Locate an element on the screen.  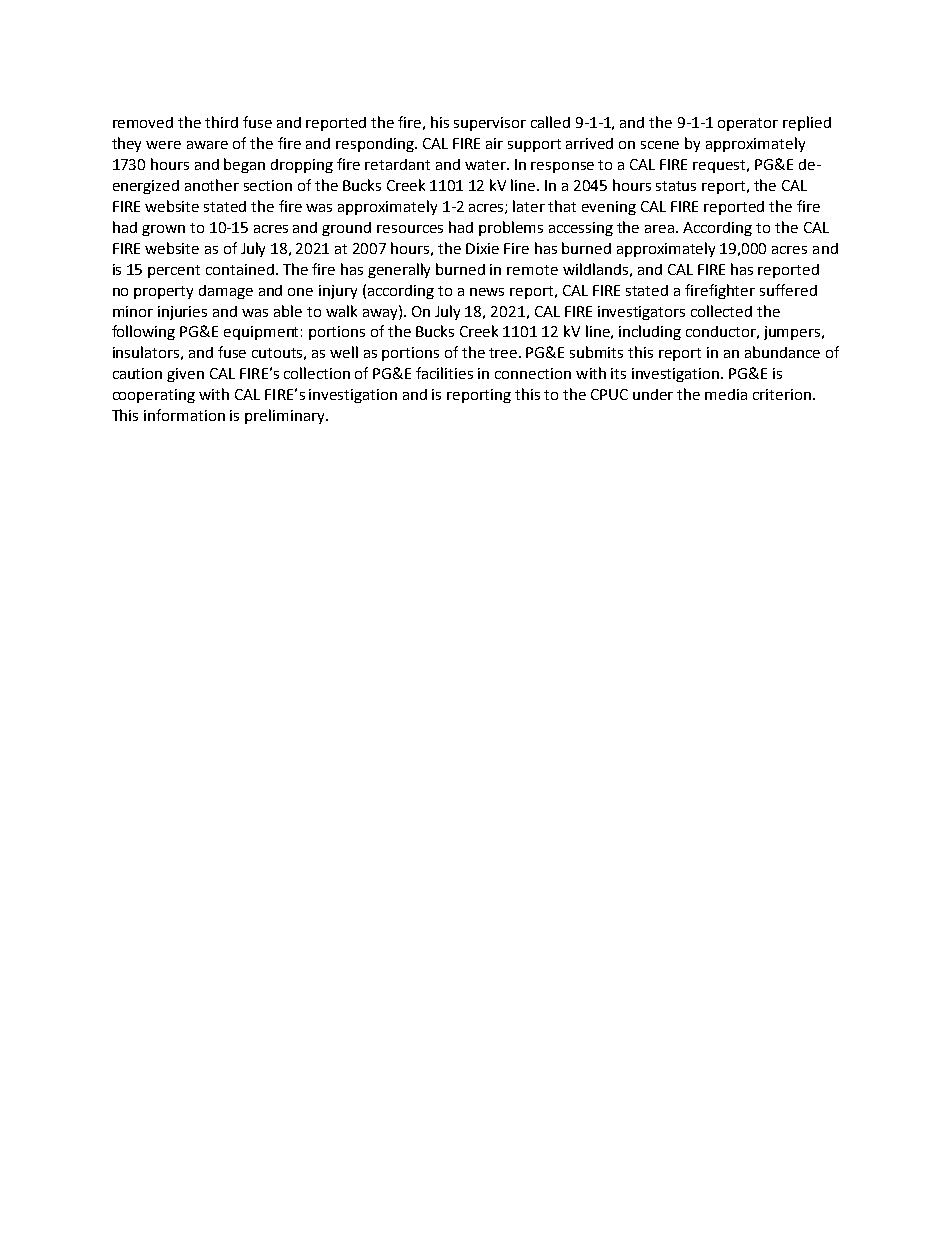
supervisor is located at coordinates (490, 124).
